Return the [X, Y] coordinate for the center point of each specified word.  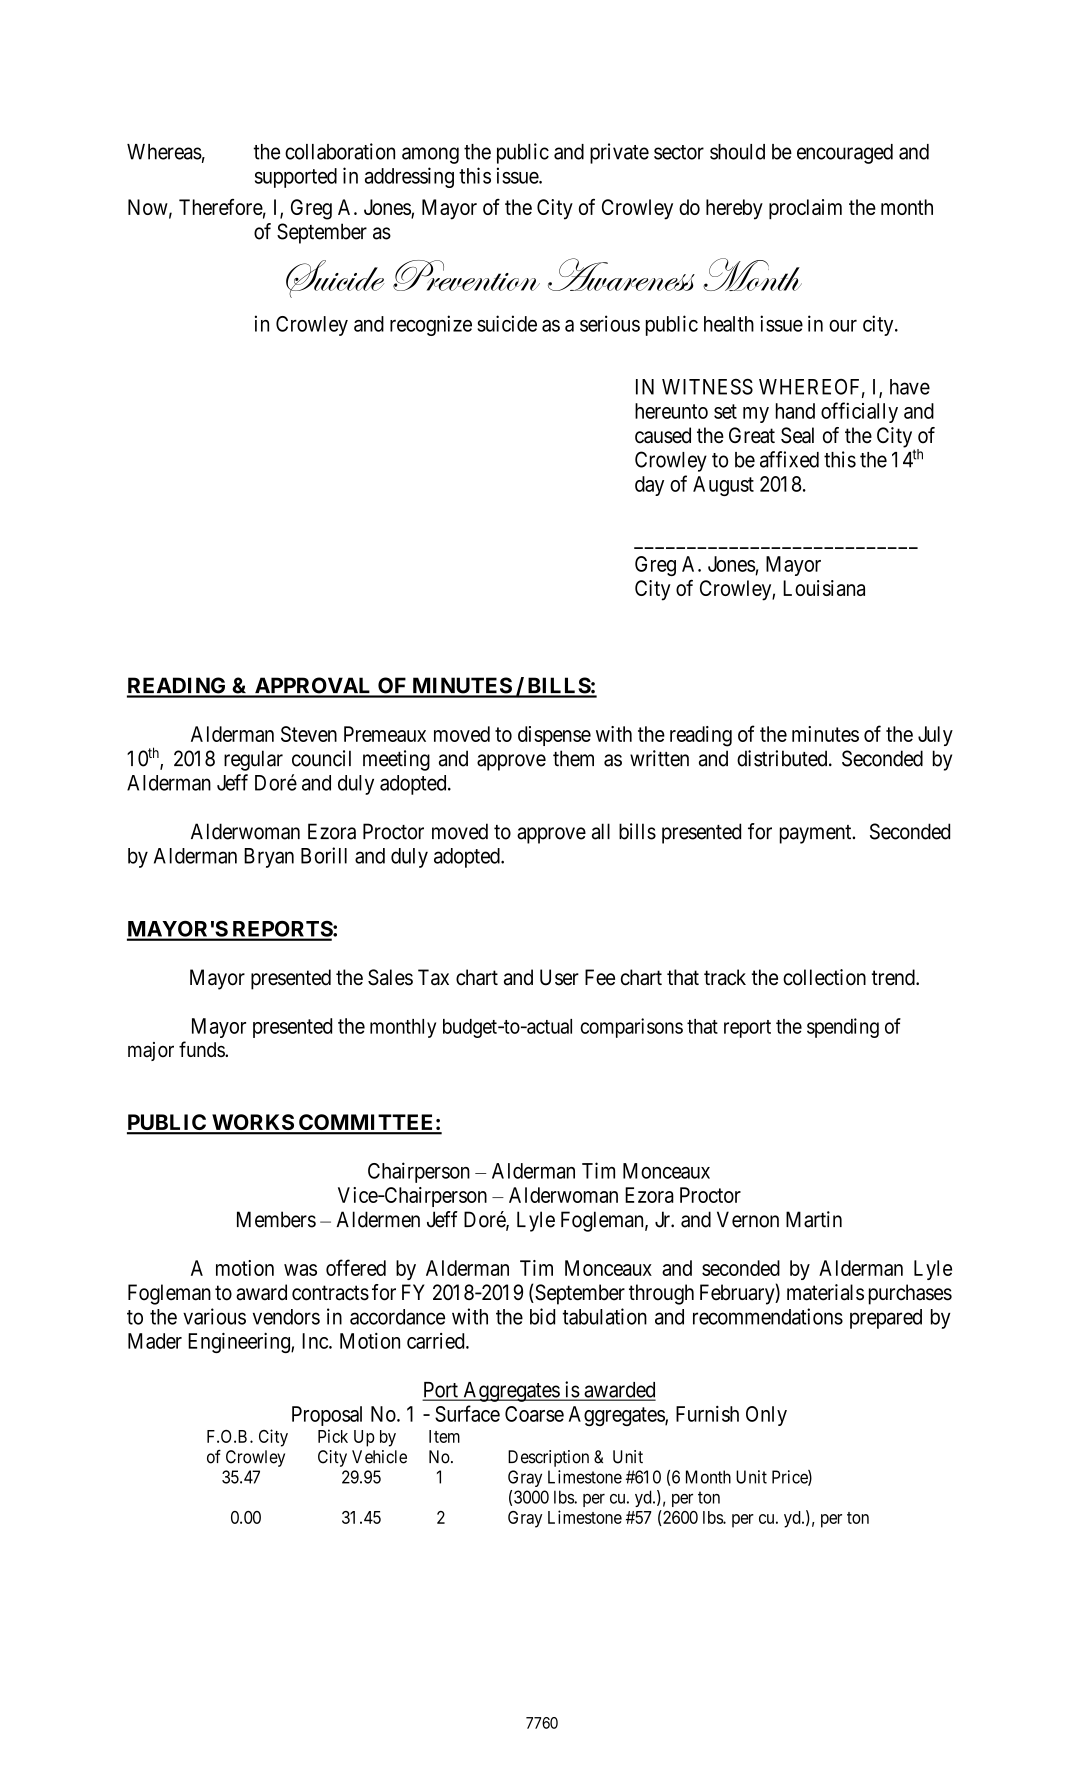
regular [253, 760]
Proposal [327, 1416]
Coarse [534, 1414]
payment [817, 834]
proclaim [805, 209]
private [619, 153]
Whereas [164, 152]
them [573, 758]
